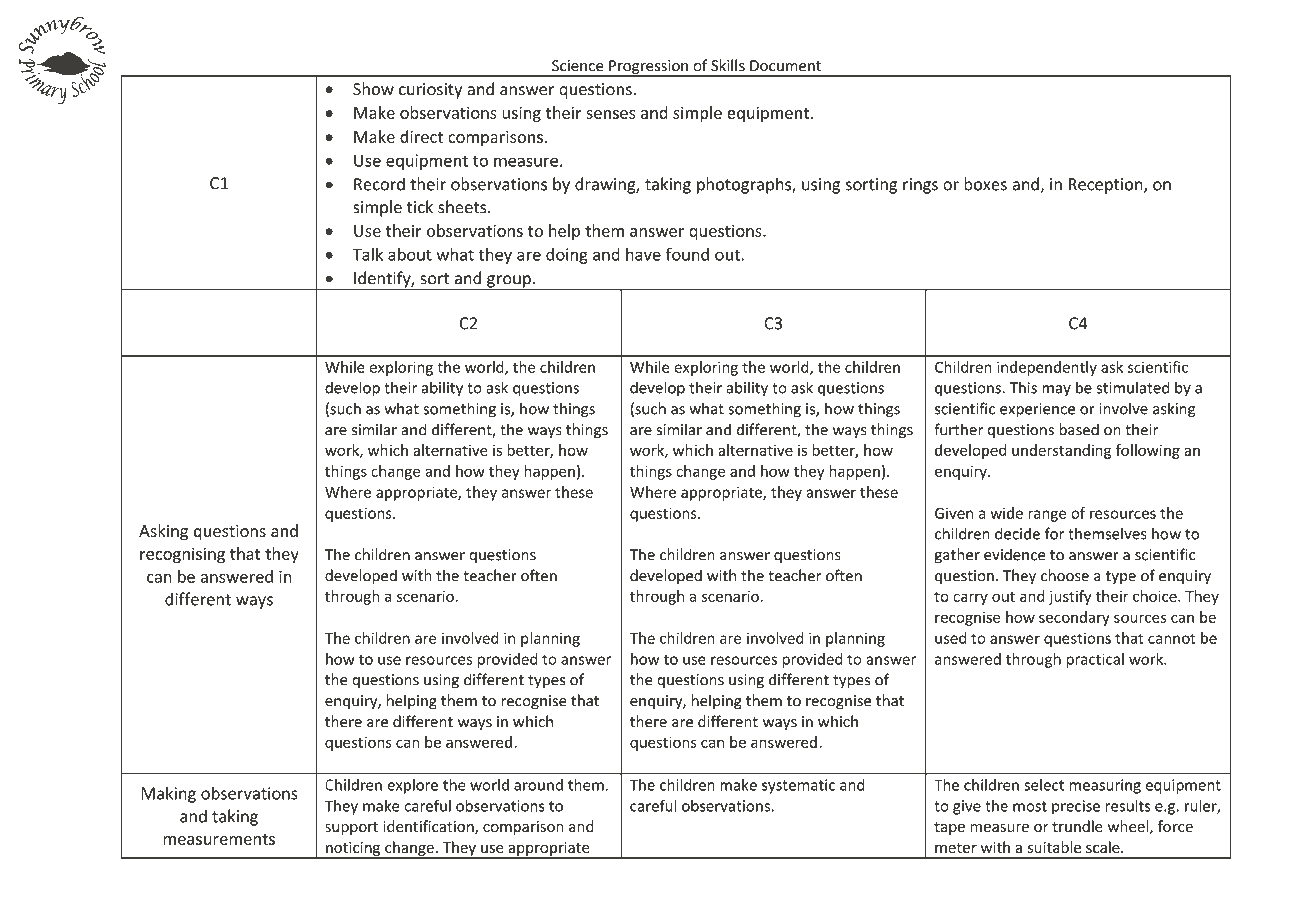 The image size is (1308, 924). What do you see at coordinates (958, 429) in the image?
I see `further` at bounding box center [958, 429].
